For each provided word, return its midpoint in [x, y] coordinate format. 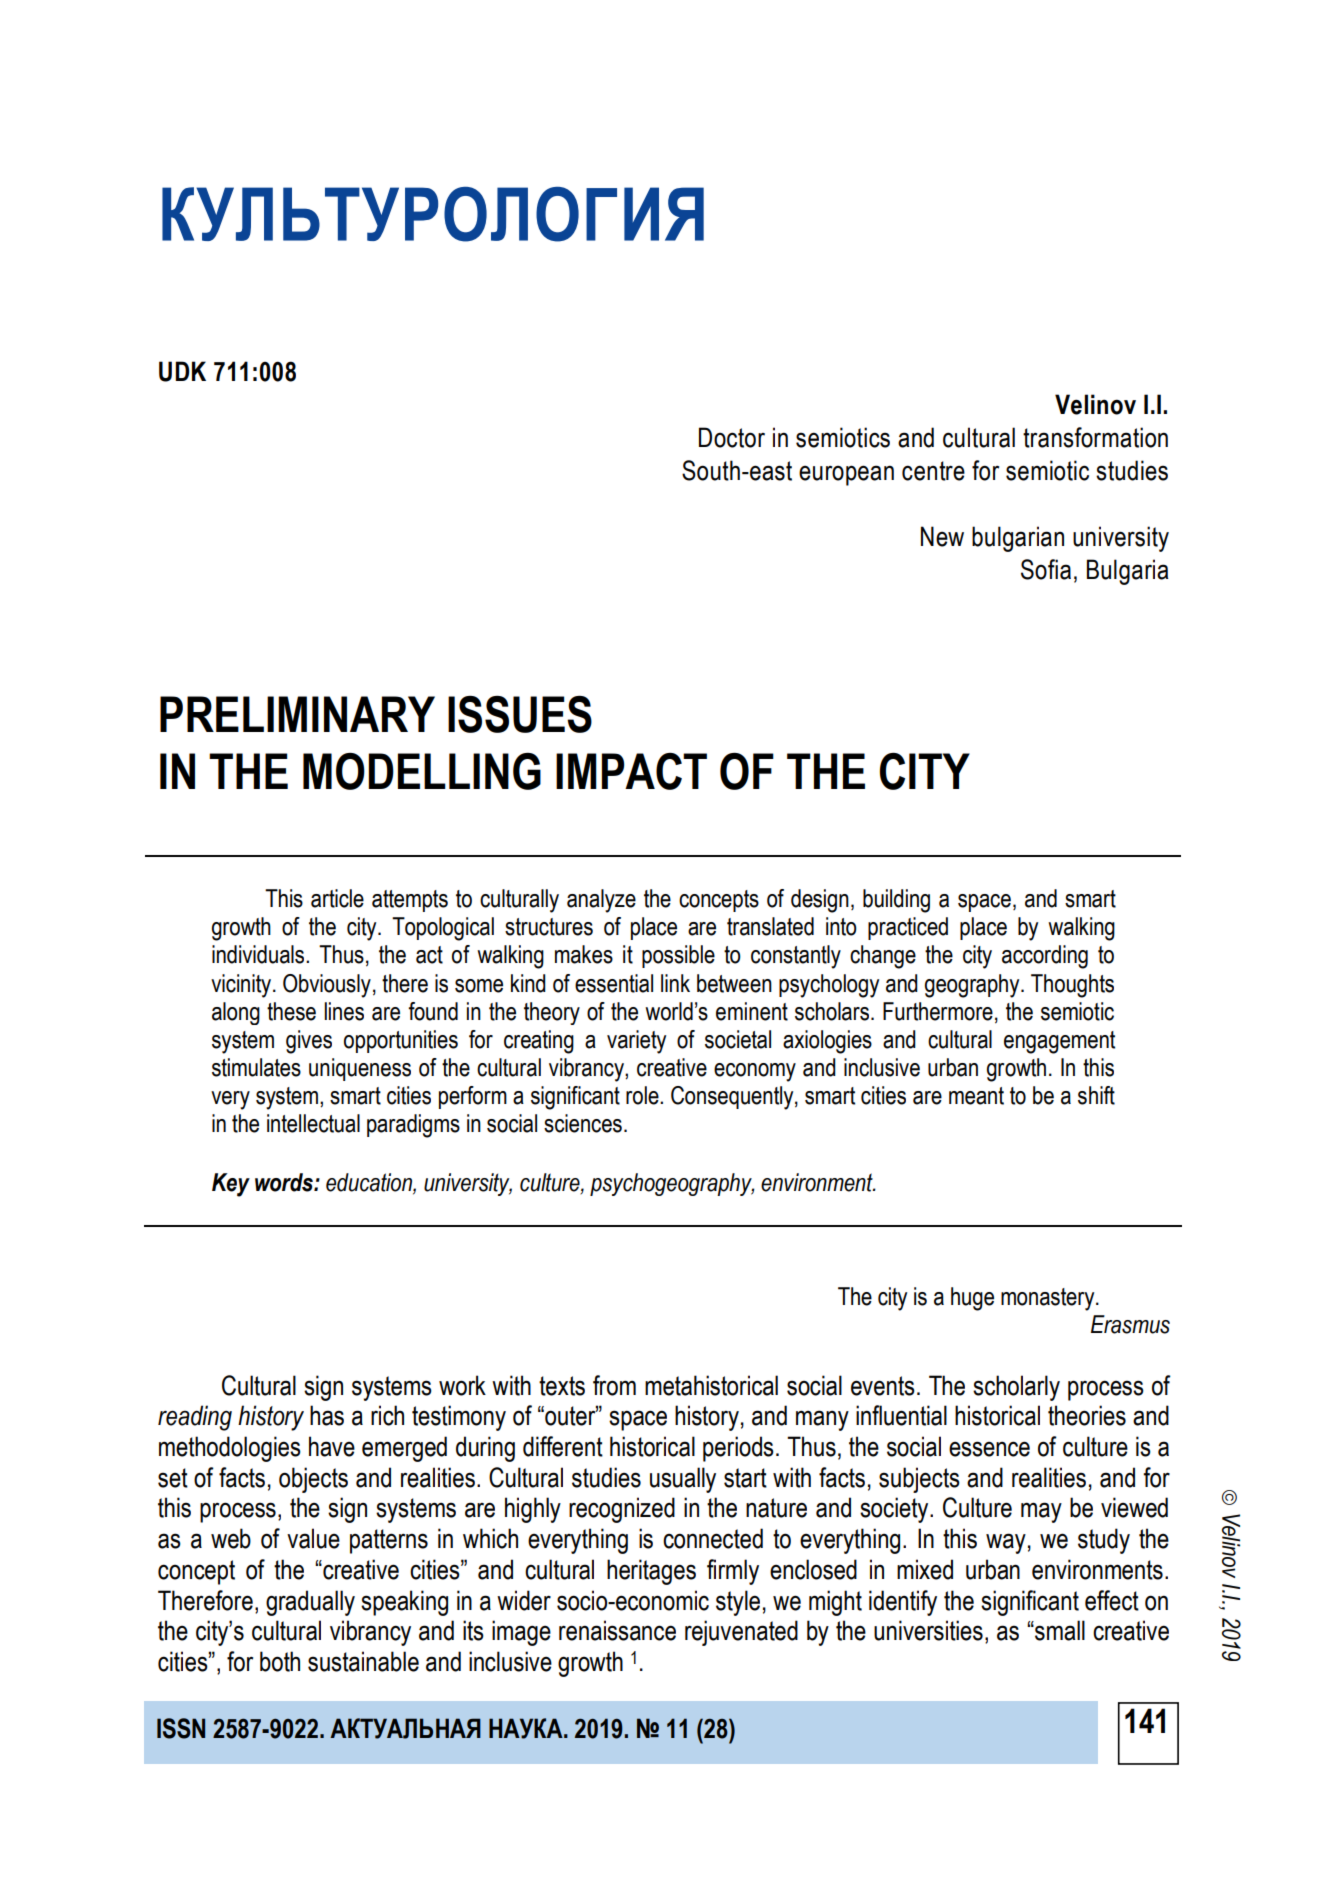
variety [636, 1042]
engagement [1059, 1042]
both [280, 1661]
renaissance [617, 1630]
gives [309, 1042]
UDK [182, 371]
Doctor [732, 437]
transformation [1095, 437]
